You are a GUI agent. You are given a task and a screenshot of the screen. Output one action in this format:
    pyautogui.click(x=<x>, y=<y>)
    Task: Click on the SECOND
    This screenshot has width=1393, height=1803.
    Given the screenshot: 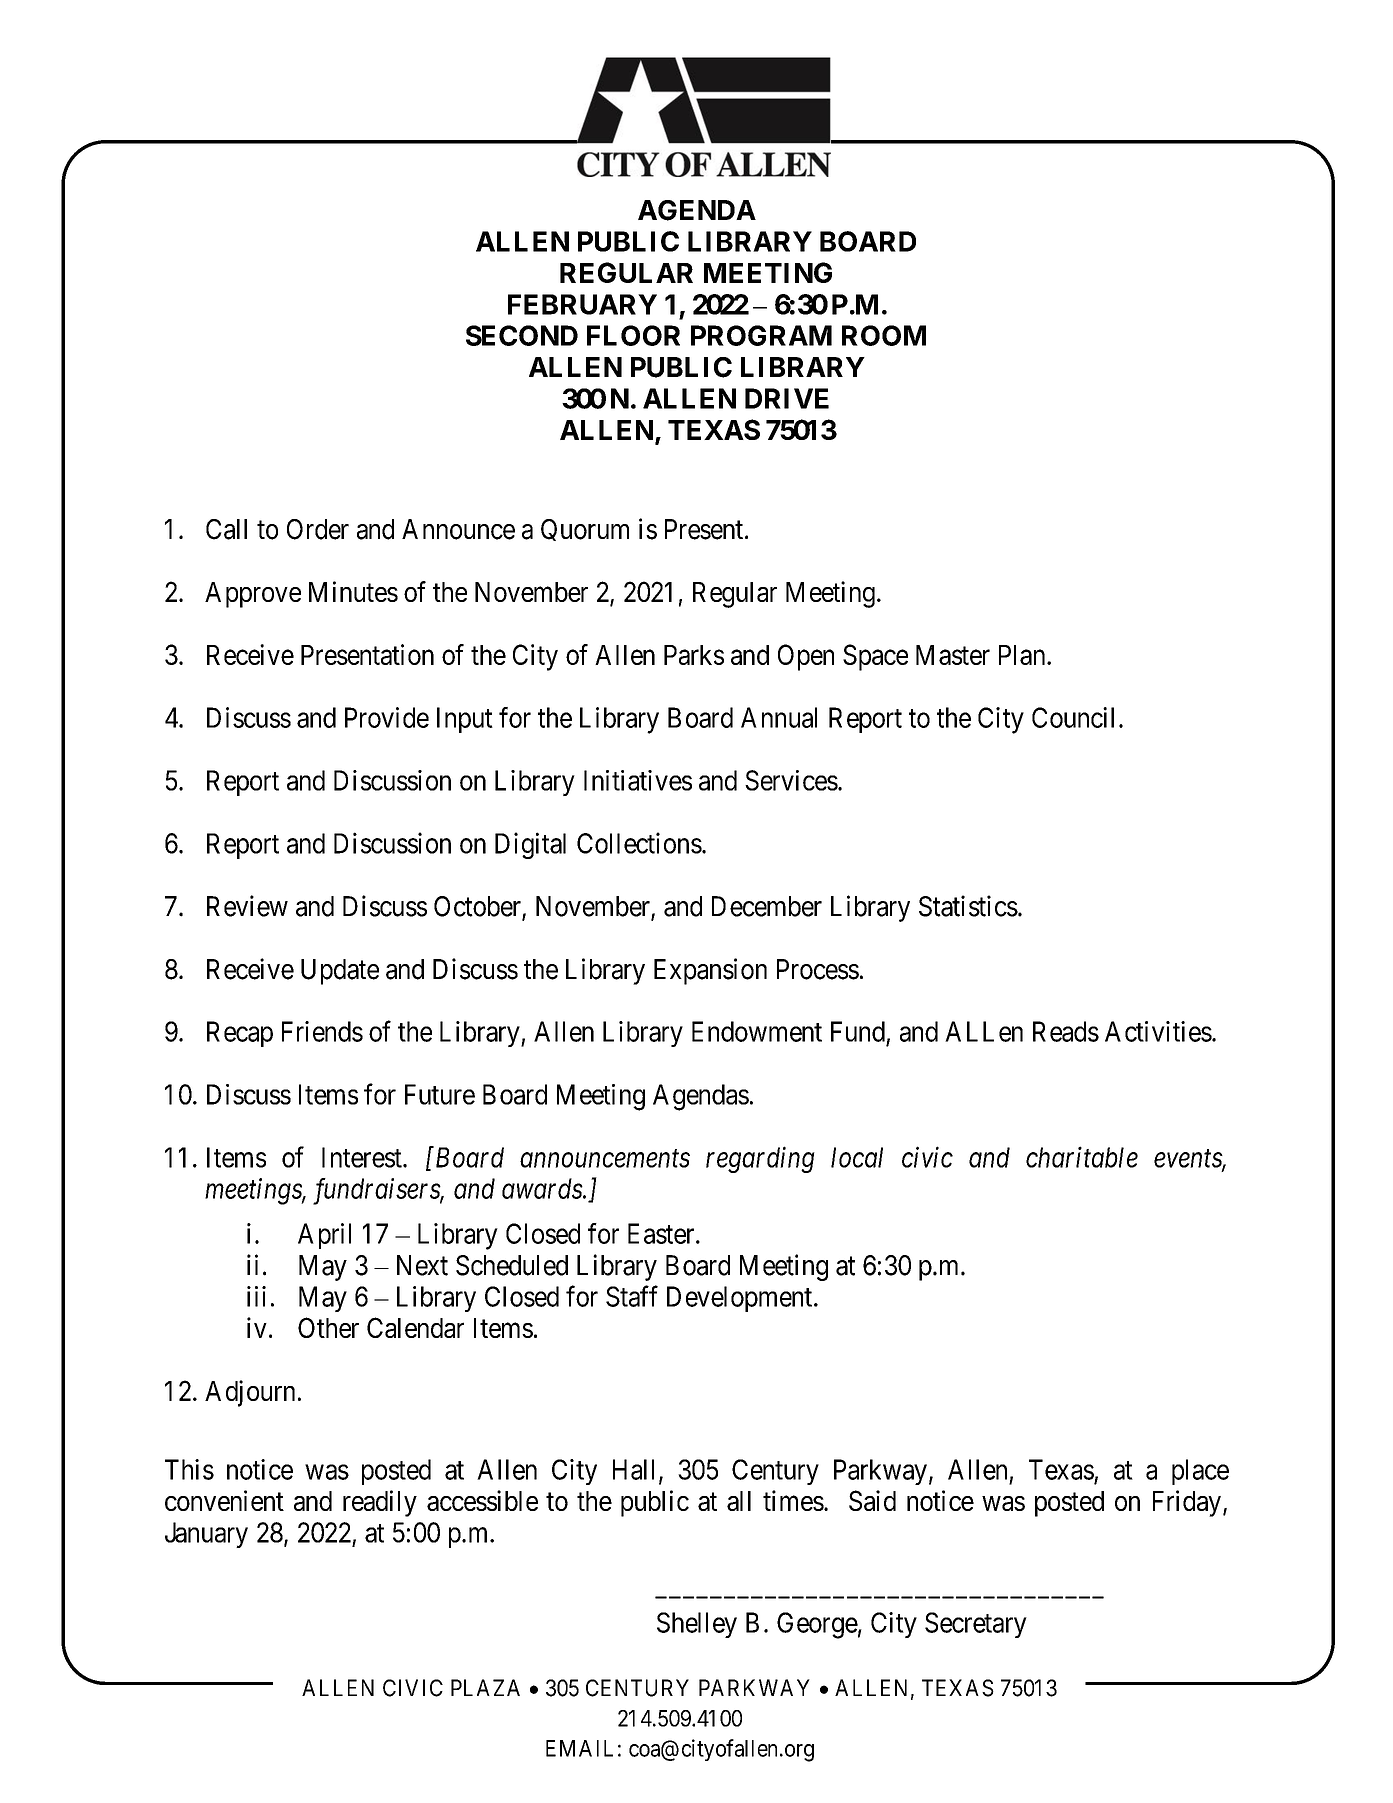 What is the action you would take?
    pyautogui.click(x=522, y=335)
